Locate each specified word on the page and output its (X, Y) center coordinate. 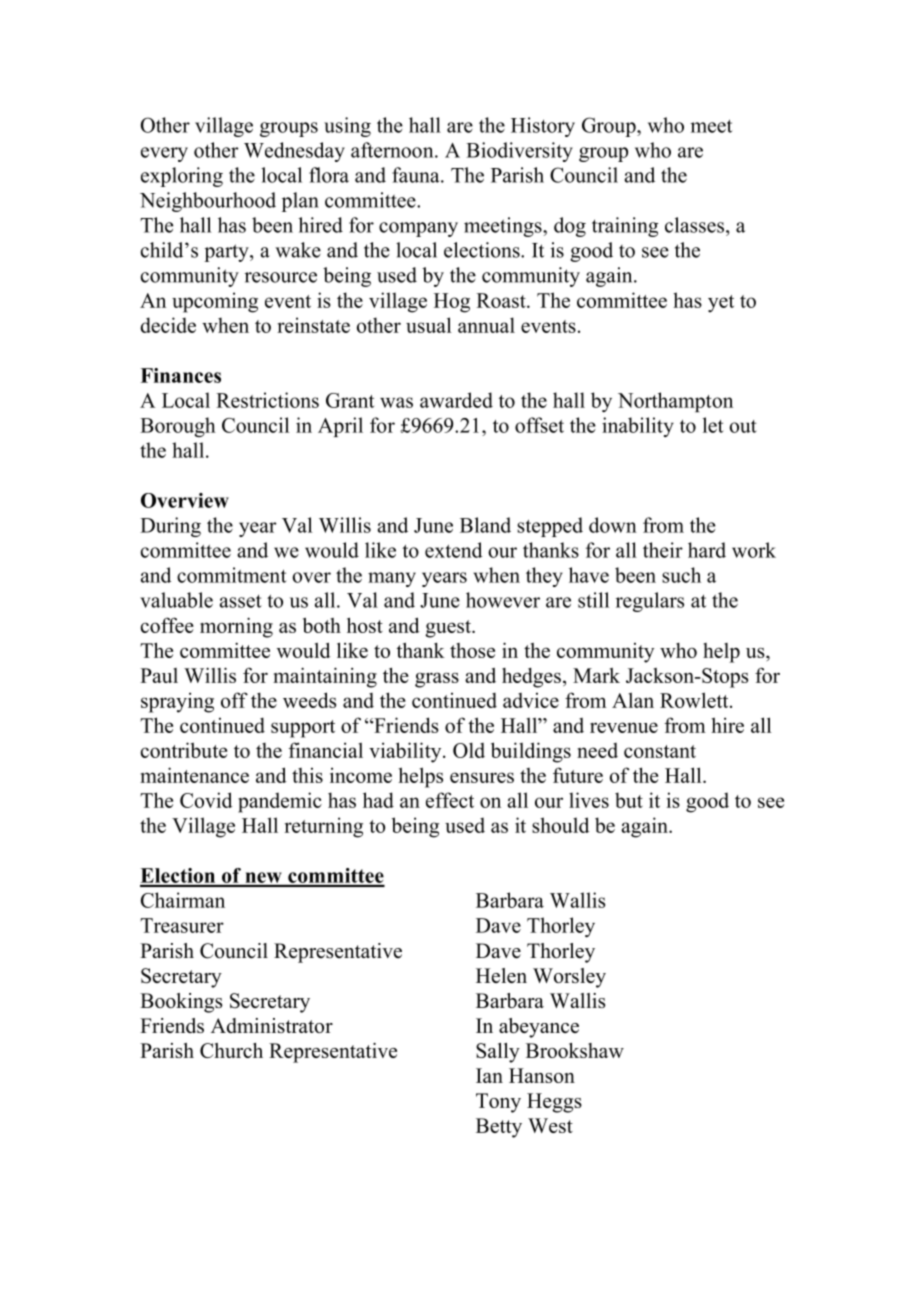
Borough (178, 427)
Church (231, 1050)
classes (696, 225)
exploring (182, 177)
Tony (498, 1103)
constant (660, 751)
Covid (206, 800)
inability (638, 427)
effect (450, 800)
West (550, 1125)
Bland (485, 525)
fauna (417, 175)
